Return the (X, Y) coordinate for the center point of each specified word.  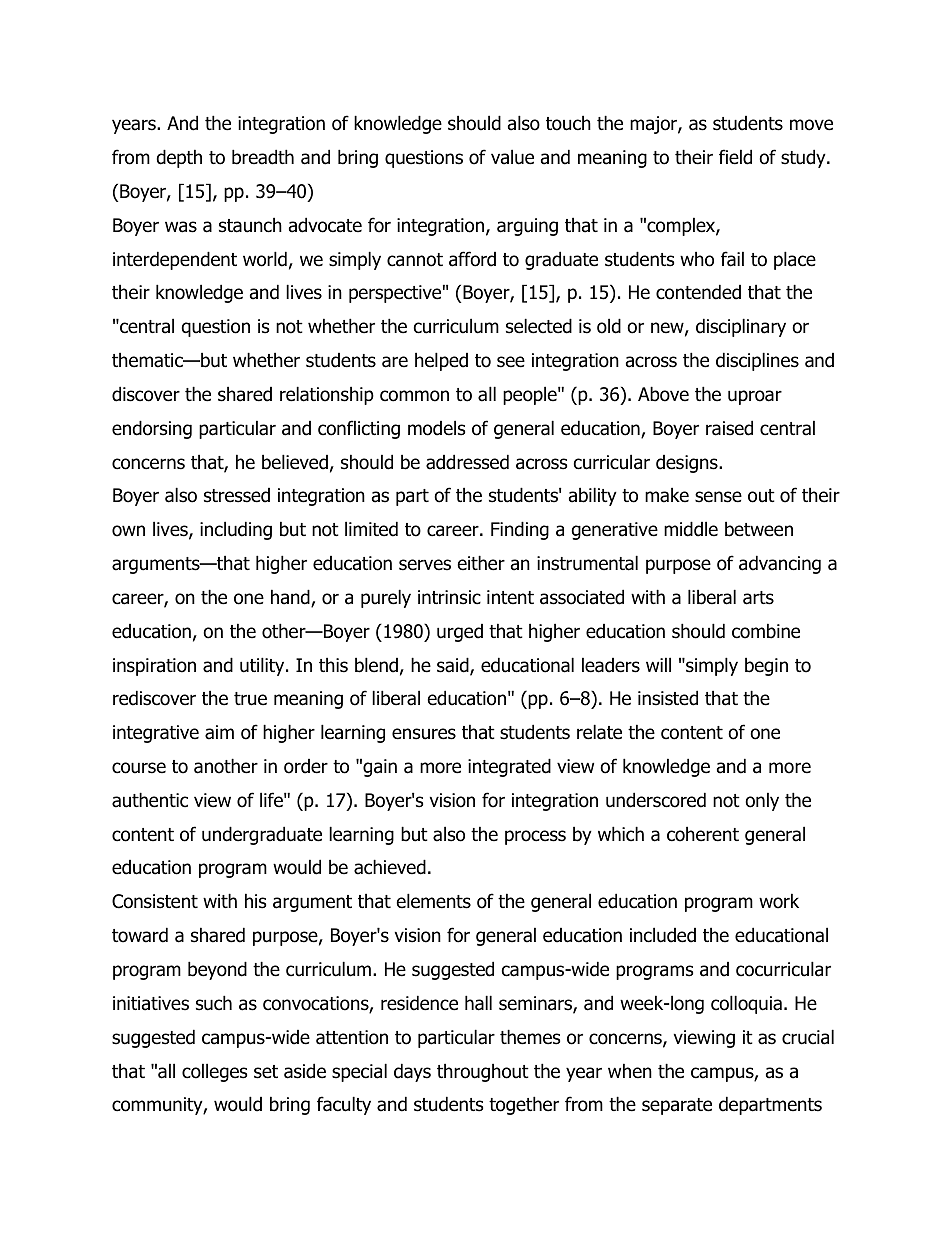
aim (219, 732)
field (735, 157)
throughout (483, 1072)
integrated (509, 767)
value (512, 157)
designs (688, 464)
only (762, 801)
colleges (214, 1072)
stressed (237, 495)
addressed (467, 462)
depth (179, 158)
